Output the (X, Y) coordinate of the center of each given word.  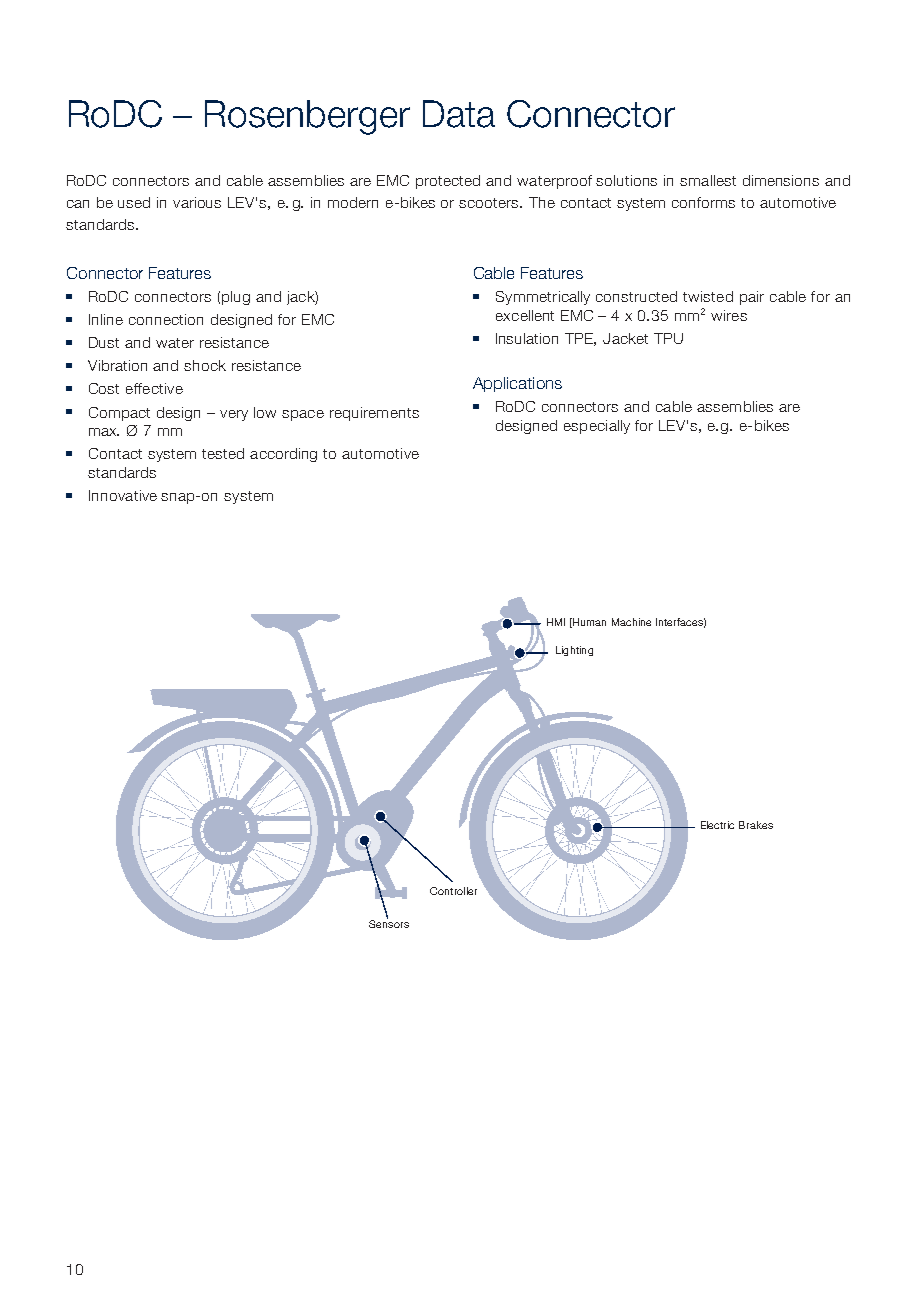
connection (166, 319)
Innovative (123, 495)
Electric (717, 825)
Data (459, 114)
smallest (708, 180)
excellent (525, 315)
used (134, 202)
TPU (668, 338)
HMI (556, 622)
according (283, 455)
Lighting (574, 651)
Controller (453, 891)
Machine (631, 622)
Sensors (389, 922)
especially (597, 427)
